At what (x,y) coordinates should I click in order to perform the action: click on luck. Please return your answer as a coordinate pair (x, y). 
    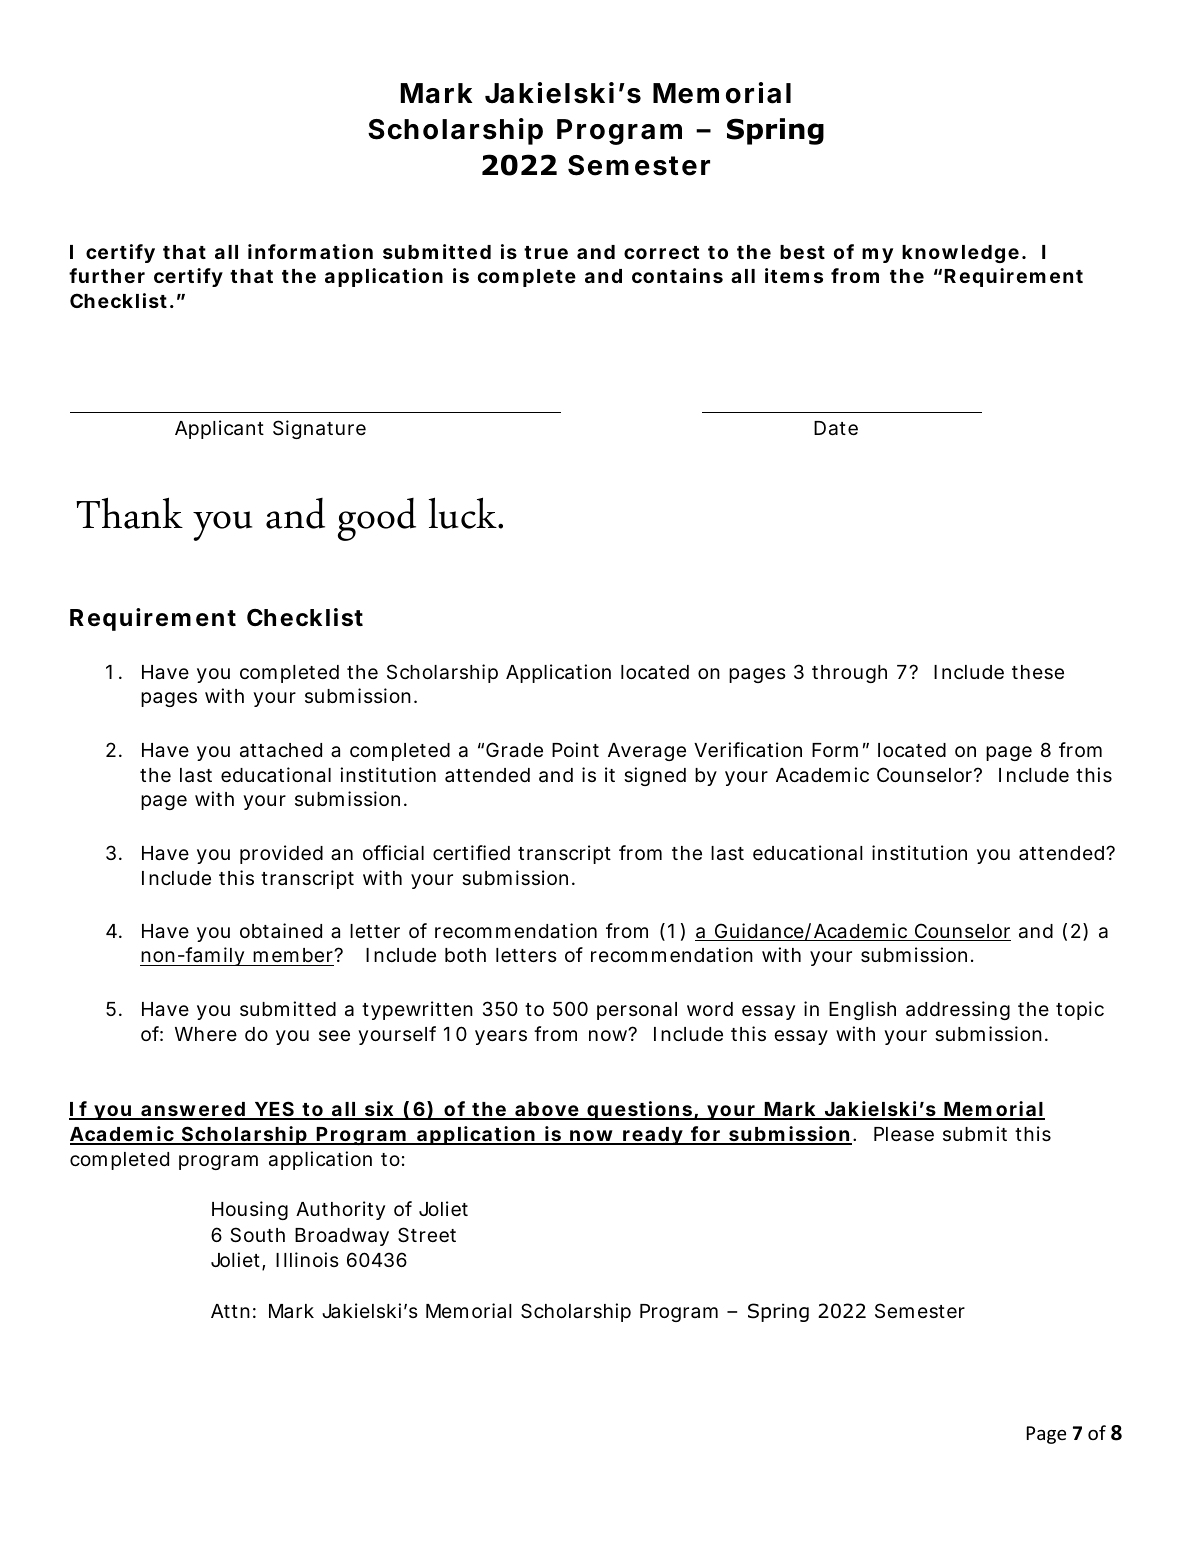
    Looking at the image, I should click on (464, 513).
